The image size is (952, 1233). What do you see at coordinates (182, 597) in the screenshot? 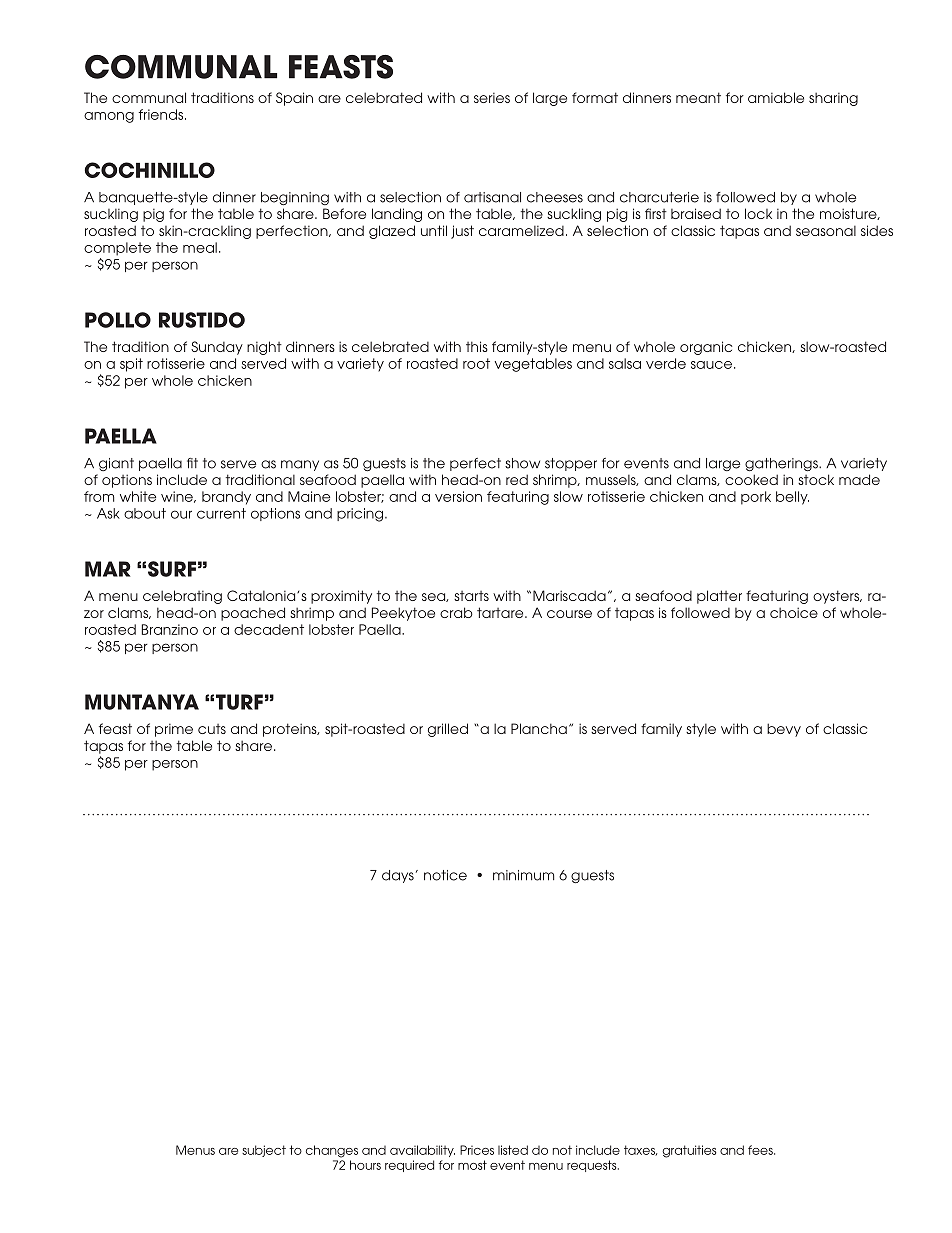
I see `celebrating` at bounding box center [182, 597].
